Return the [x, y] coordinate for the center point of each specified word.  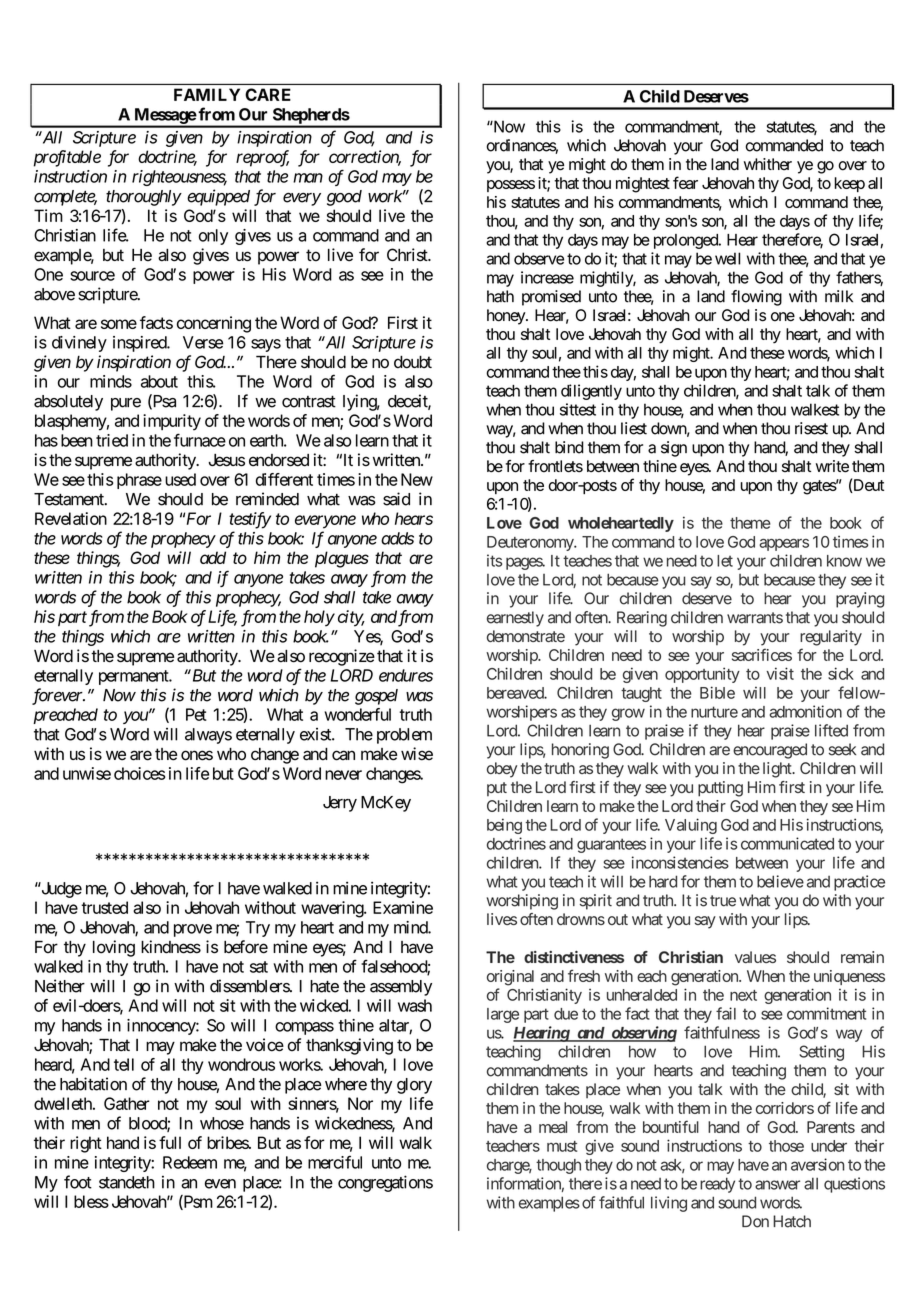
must [562, 1146]
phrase [139, 481]
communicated [787, 843]
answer [777, 1185]
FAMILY [207, 94]
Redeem [190, 1162]
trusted [104, 907]
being [504, 826]
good [344, 198]
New [417, 479]
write [832, 466]
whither [768, 164]
